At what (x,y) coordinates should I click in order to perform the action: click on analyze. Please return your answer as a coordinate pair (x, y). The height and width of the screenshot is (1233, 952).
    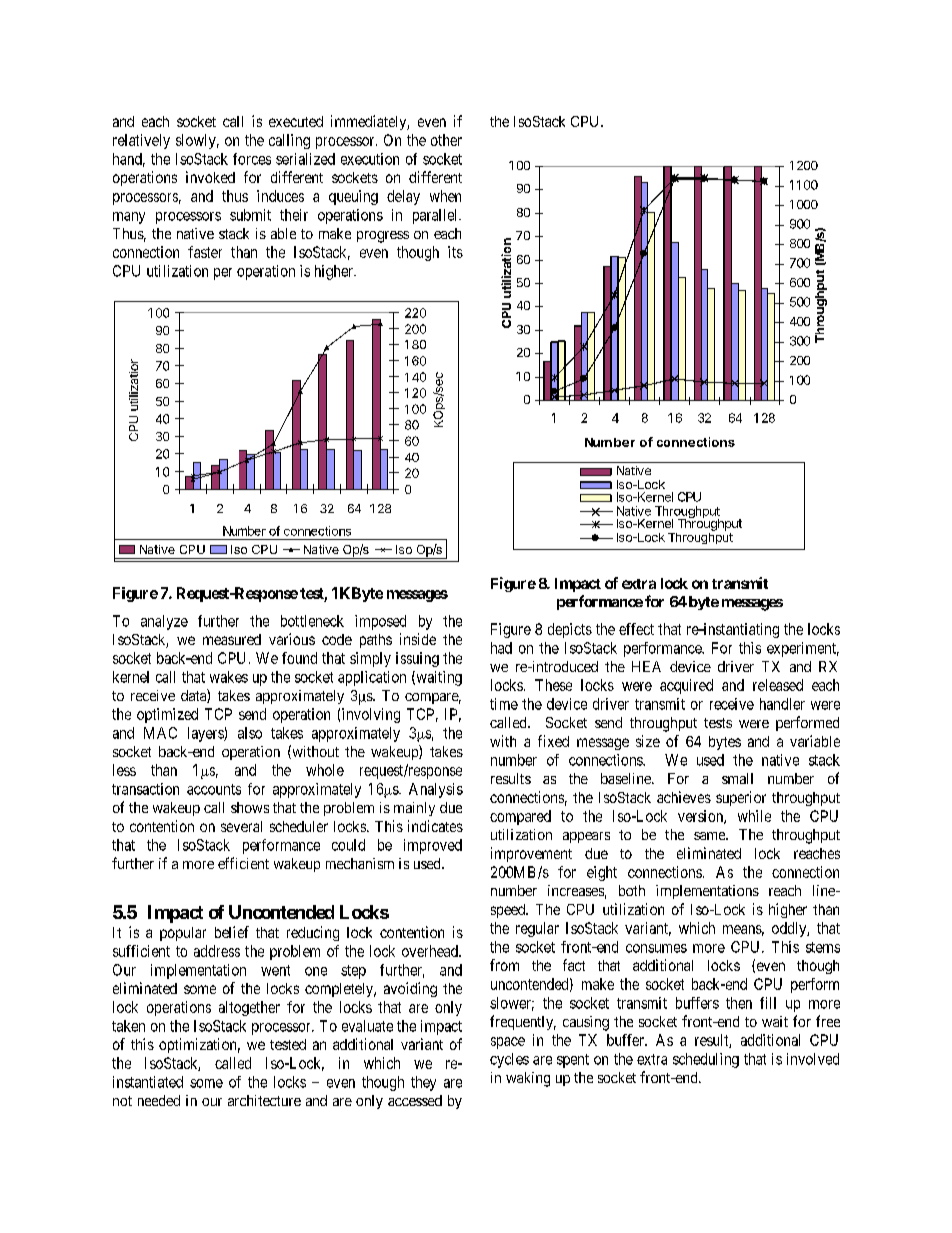
    Looking at the image, I should click on (164, 622).
